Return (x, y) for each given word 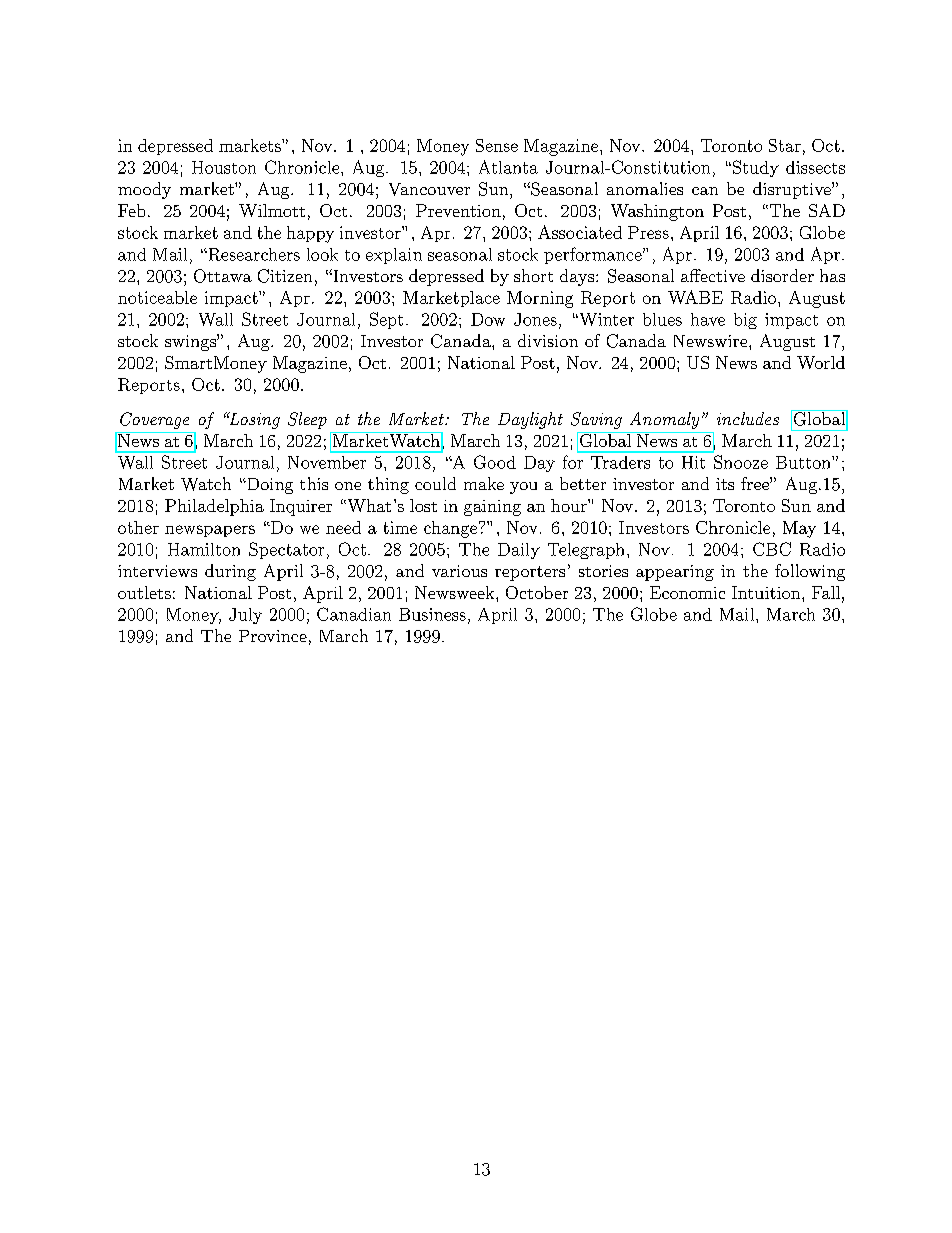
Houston (224, 167)
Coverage (154, 420)
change (450, 529)
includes (748, 418)
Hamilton (204, 549)
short (533, 275)
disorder (782, 275)
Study (754, 168)
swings (191, 342)
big (745, 321)
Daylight (530, 420)
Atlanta (508, 167)
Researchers (253, 254)
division (548, 340)
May (799, 529)
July (245, 616)
